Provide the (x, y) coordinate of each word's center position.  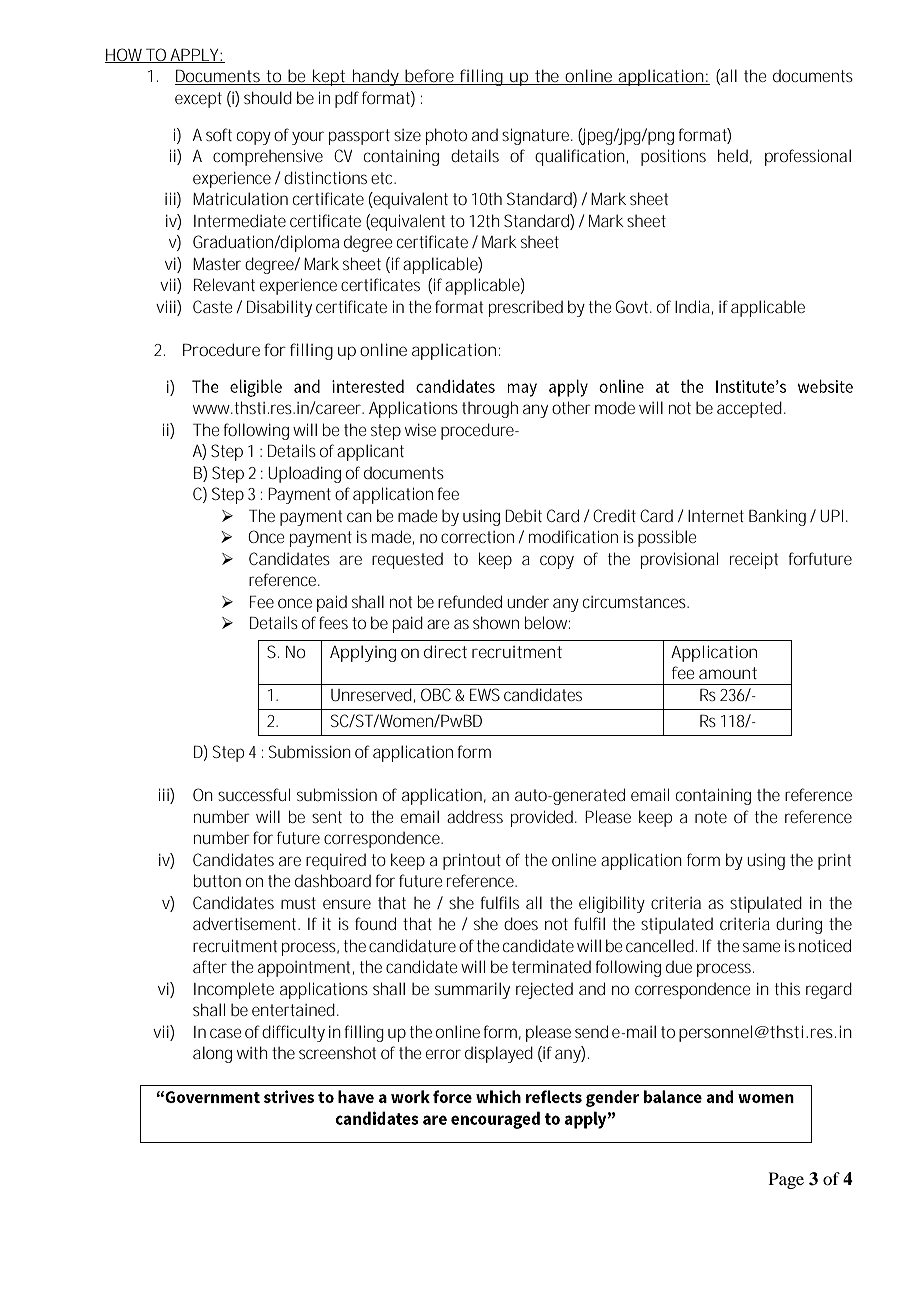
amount (728, 673)
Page (786, 1180)
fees (333, 622)
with (252, 1052)
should (268, 97)
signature (537, 136)
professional (808, 157)
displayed (499, 1054)
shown (496, 622)
